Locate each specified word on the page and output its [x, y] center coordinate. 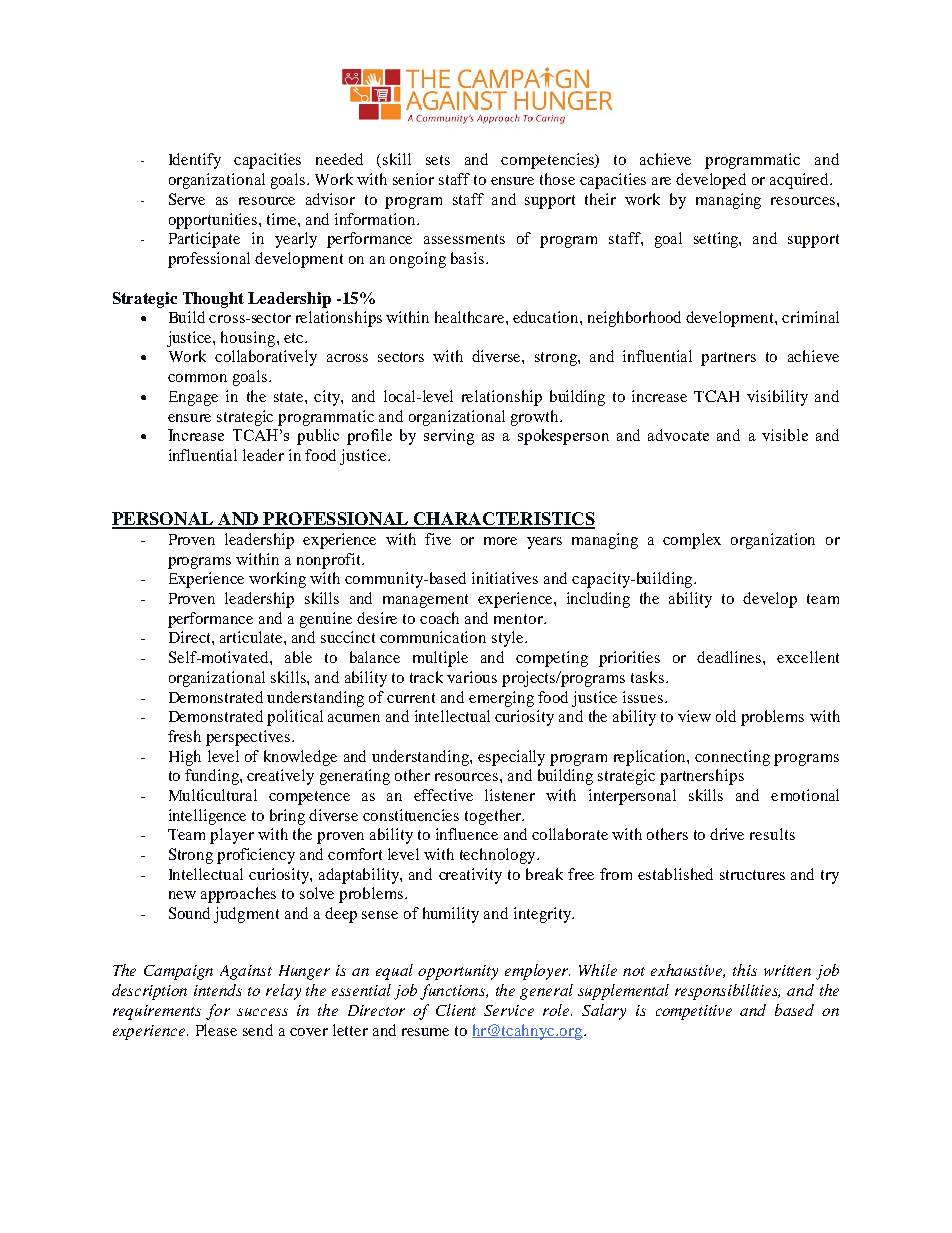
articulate [252, 637]
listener [510, 795]
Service [509, 1010]
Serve [187, 199]
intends [218, 990]
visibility [777, 398]
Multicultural [213, 795]
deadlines [730, 657]
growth [536, 418]
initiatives [505, 578]
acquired [800, 181]
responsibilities [727, 992]
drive [727, 834]
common [197, 378]
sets [438, 160]
